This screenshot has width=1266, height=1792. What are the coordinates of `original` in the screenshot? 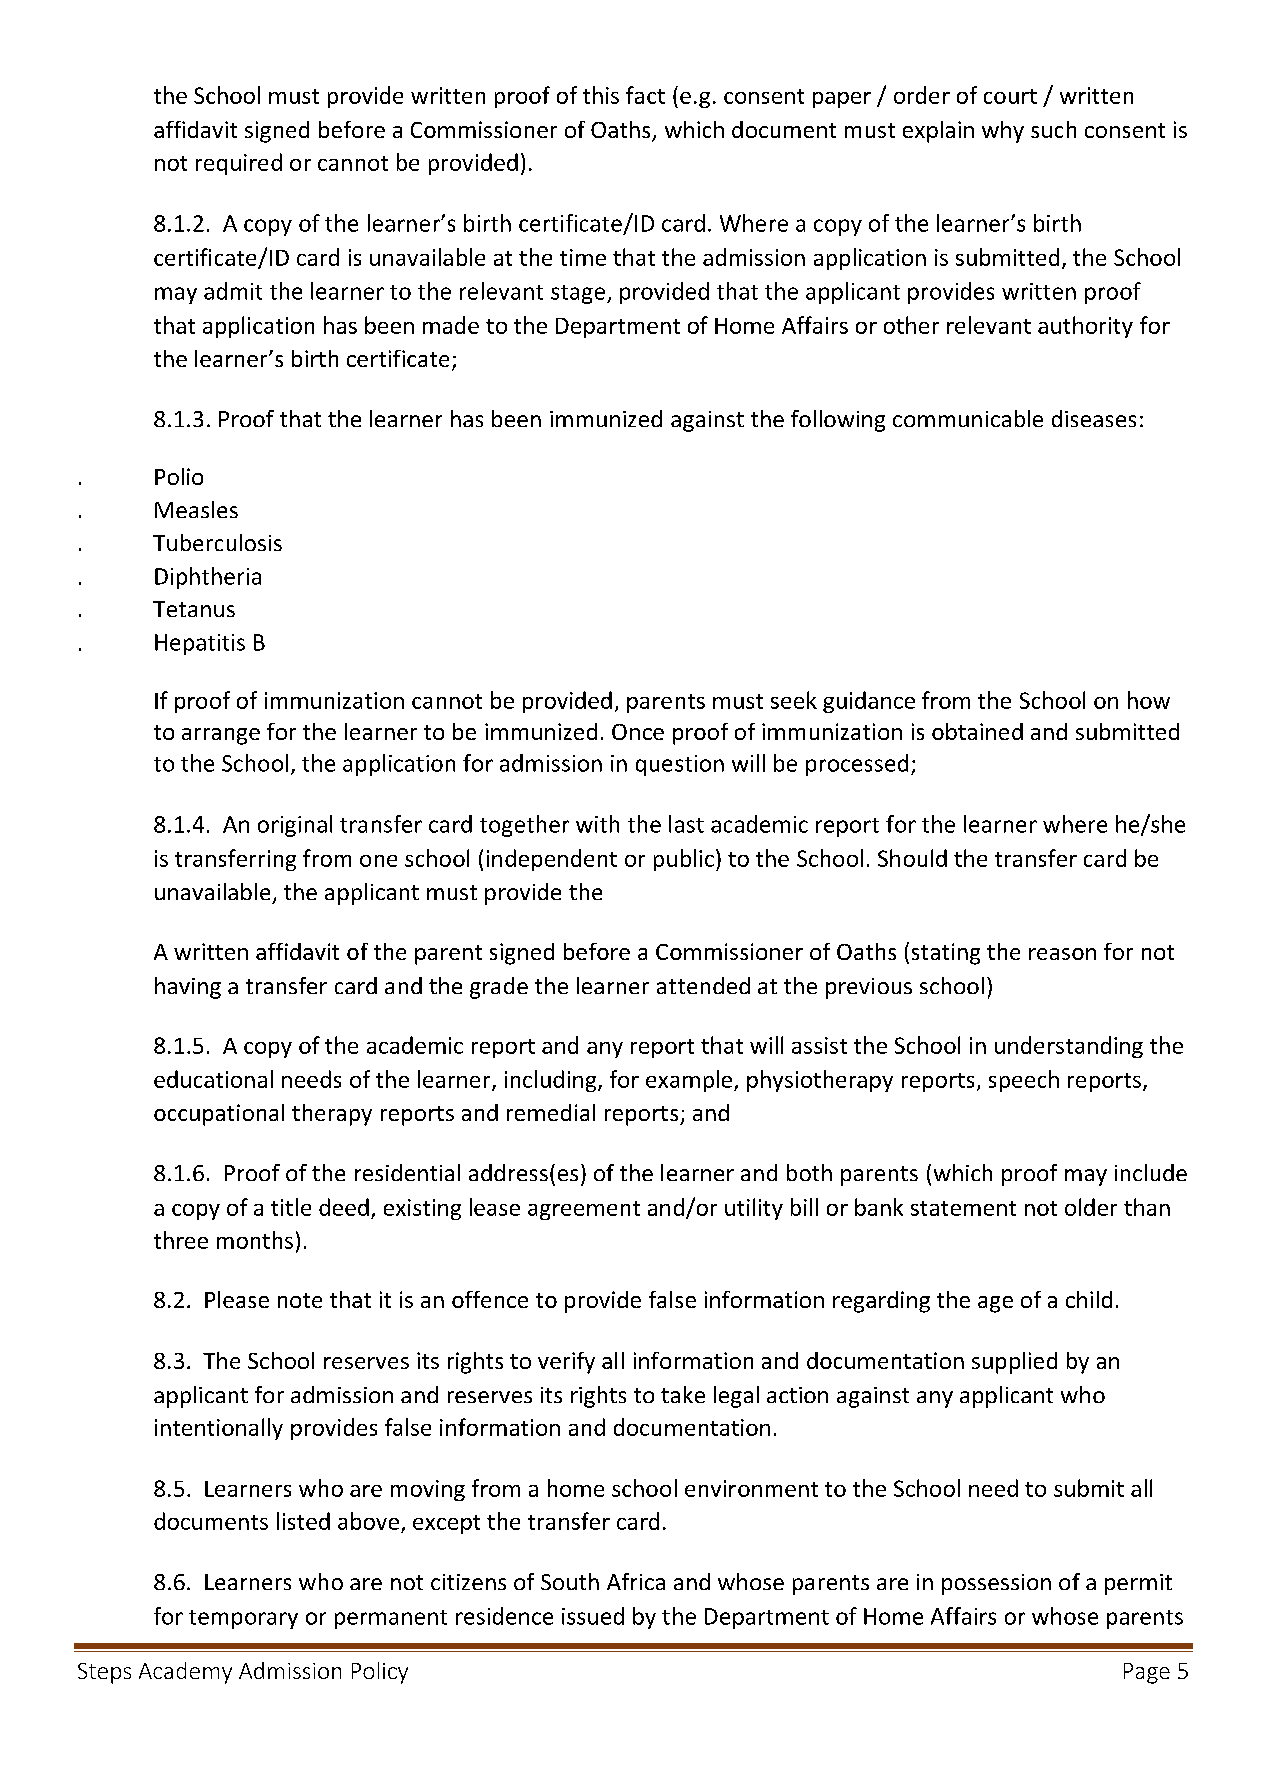 It's located at (295, 826).
